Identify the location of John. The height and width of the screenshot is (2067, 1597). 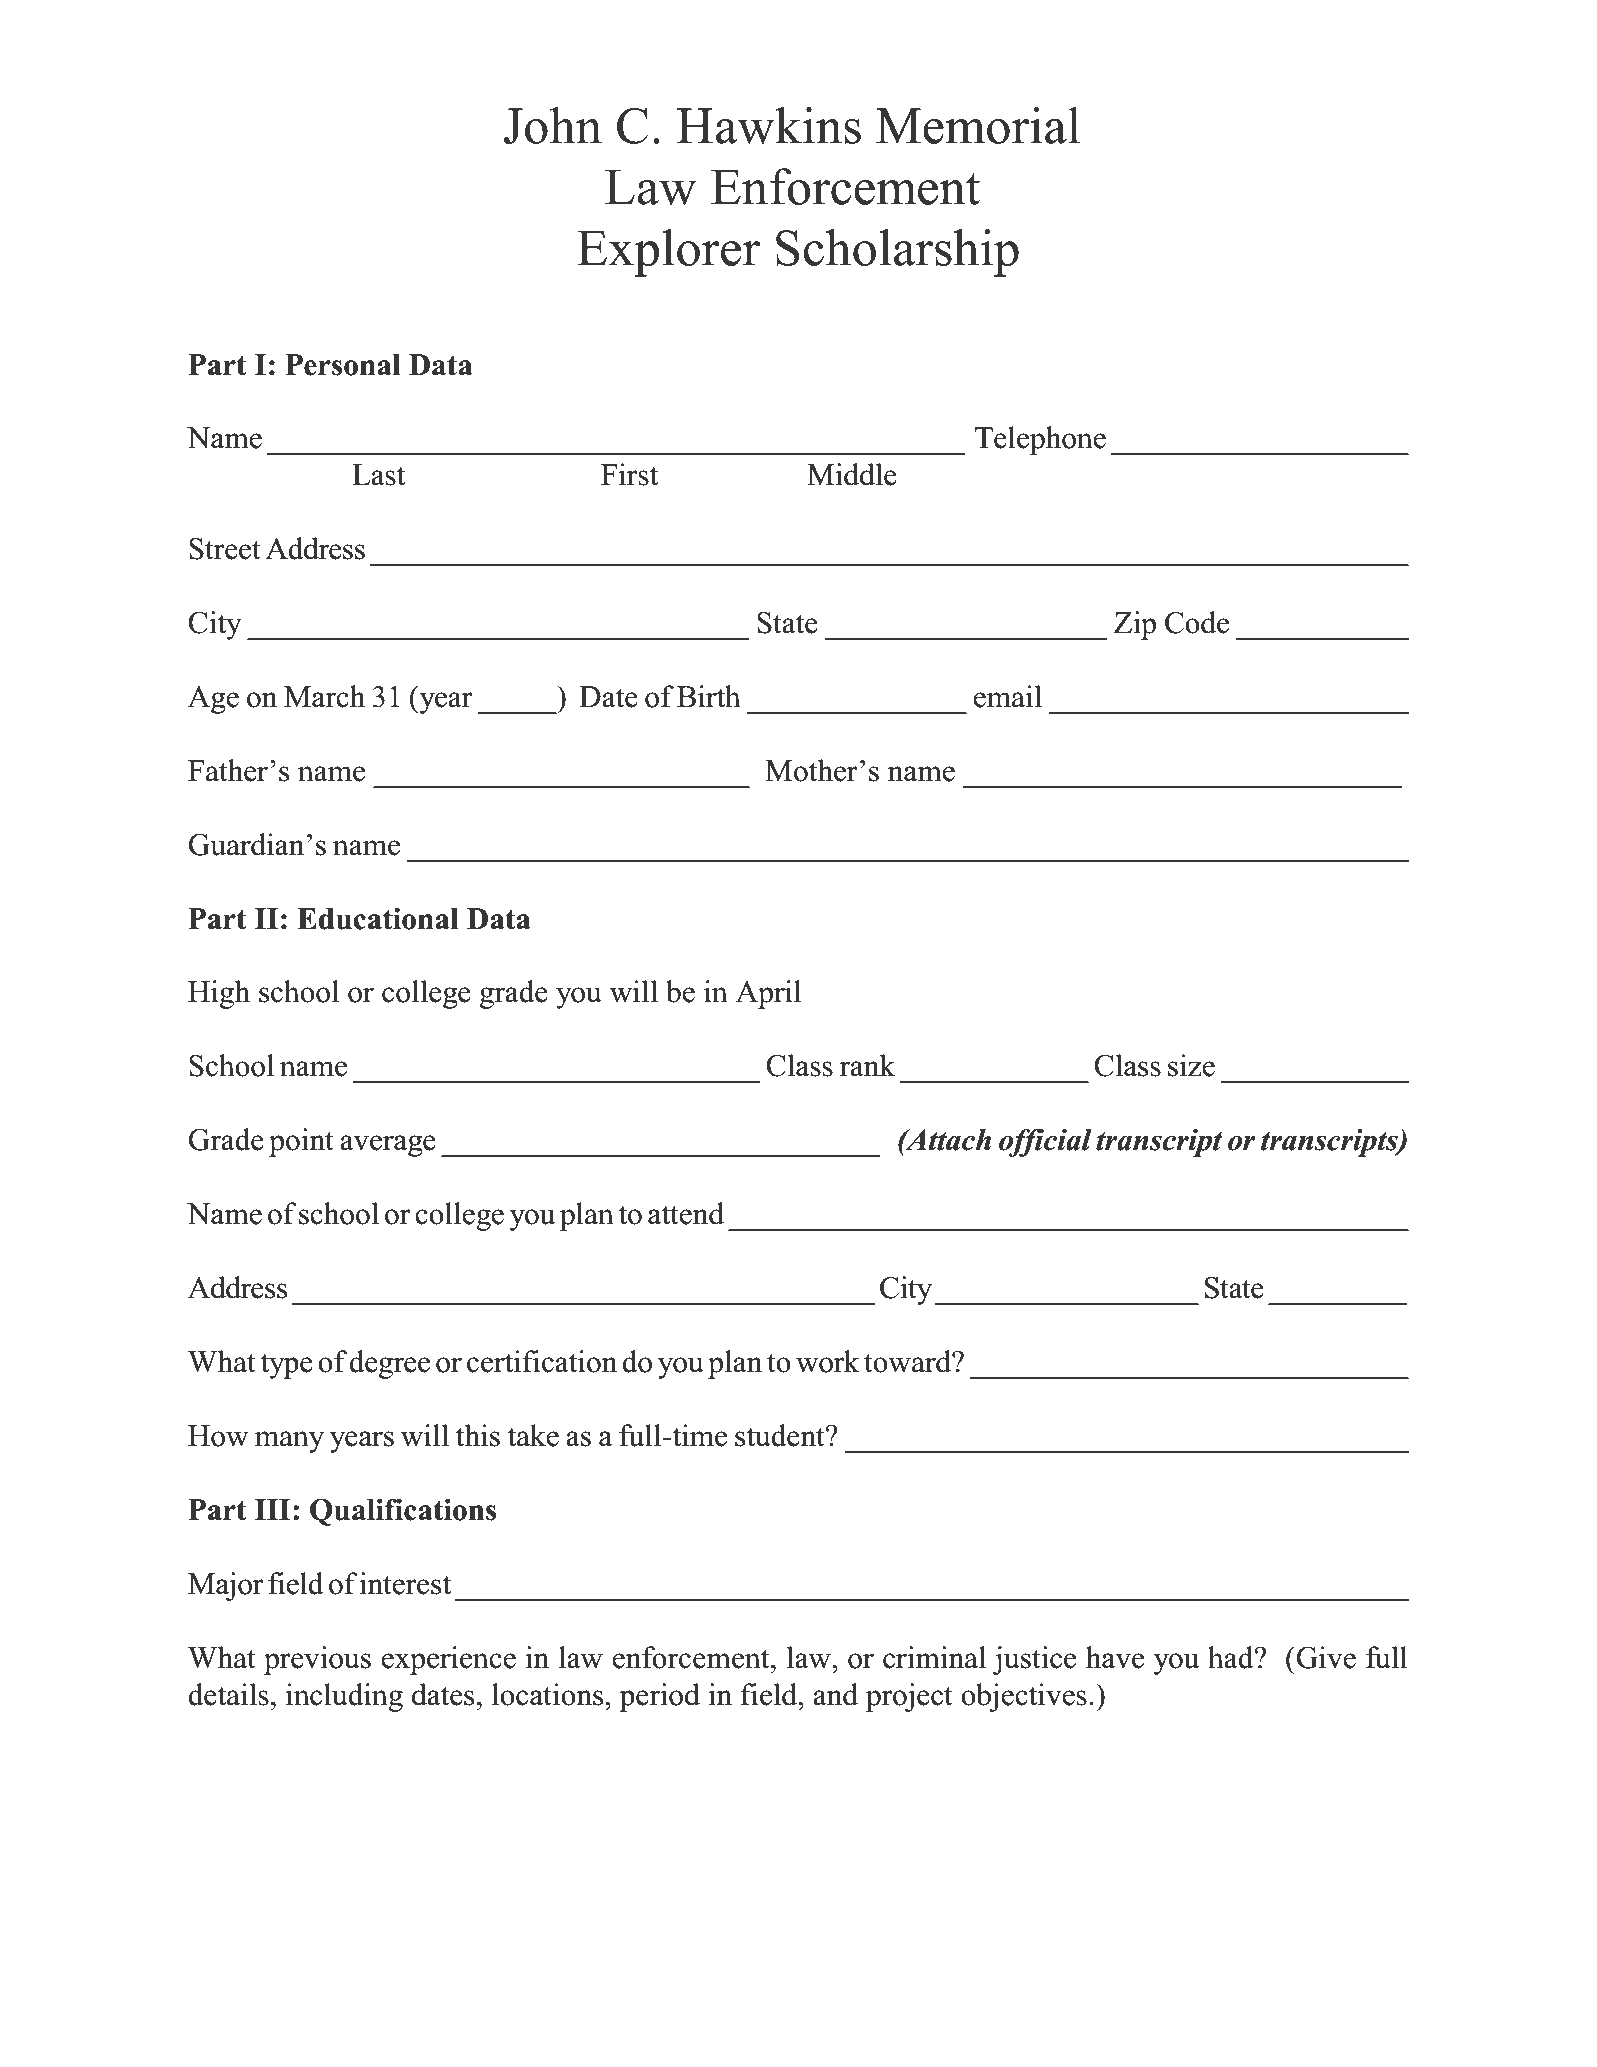
(553, 125).
